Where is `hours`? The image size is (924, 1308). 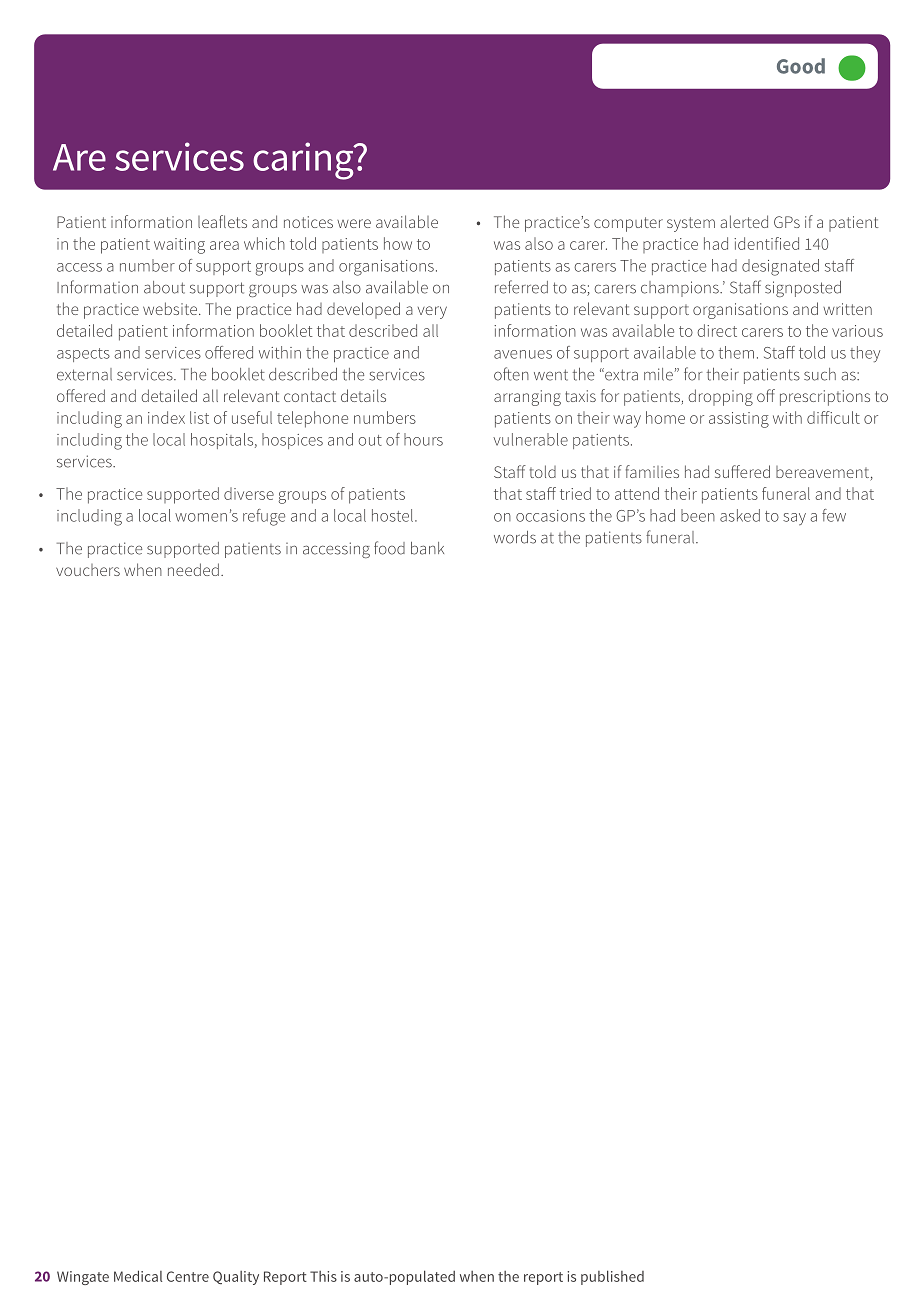 hours is located at coordinates (423, 439).
